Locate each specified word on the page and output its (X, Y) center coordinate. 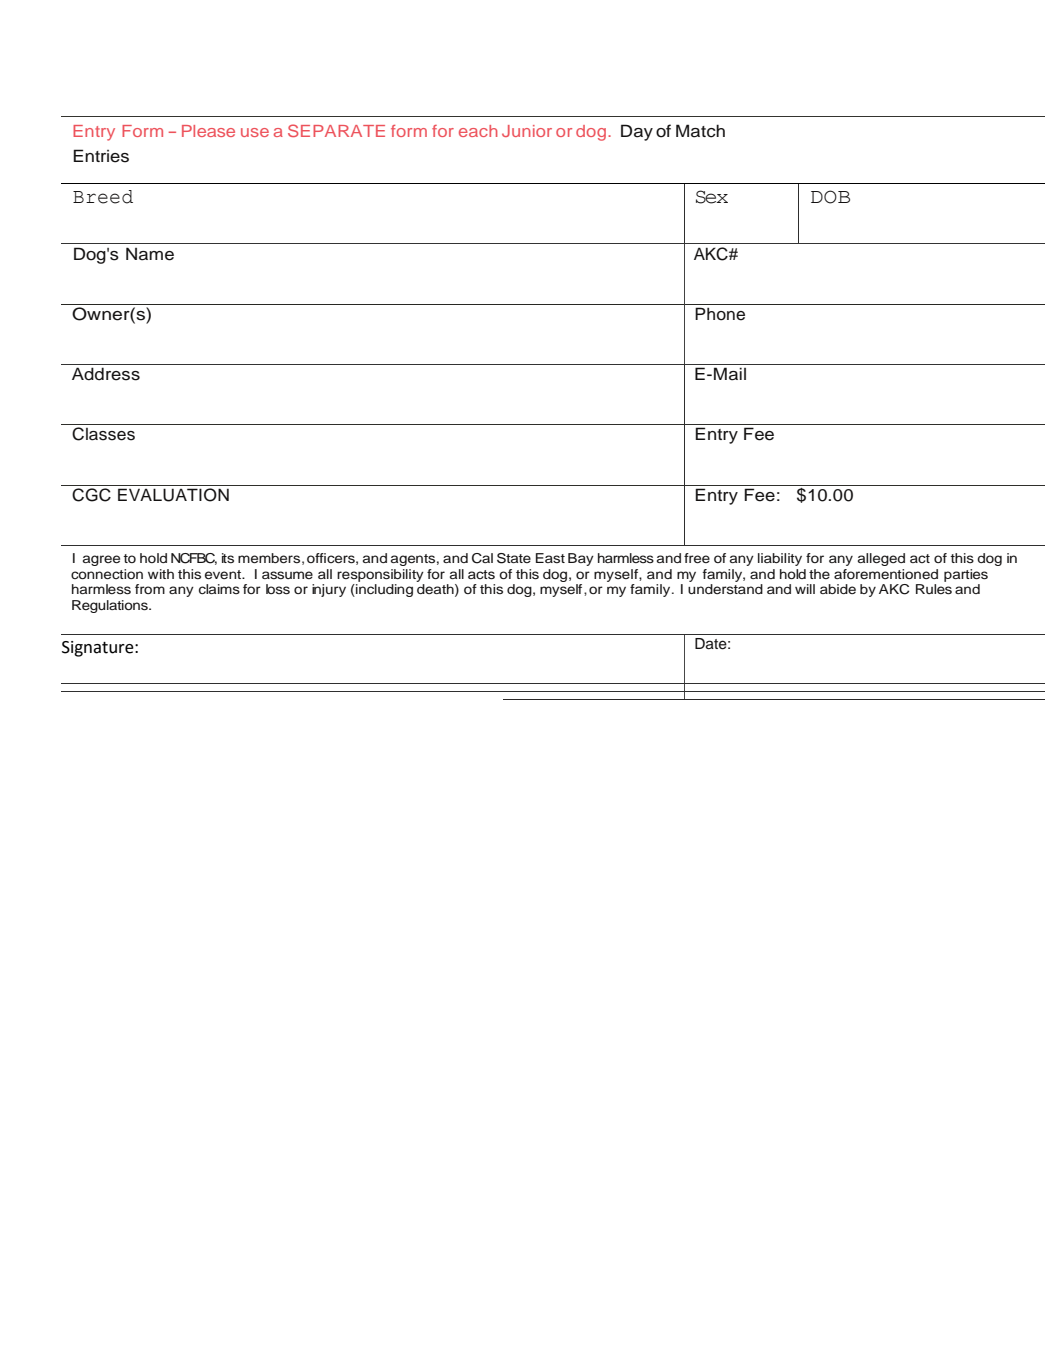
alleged (881, 559)
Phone (720, 314)
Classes (103, 434)
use (255, 132)
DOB (830, 197)
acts (481, 575)
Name (150, 254)
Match (700, 131)
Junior (527, 131)
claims (219, 589)
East (550, 558)
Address (106, 374)
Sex (712, 197)
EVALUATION (173, 495)
